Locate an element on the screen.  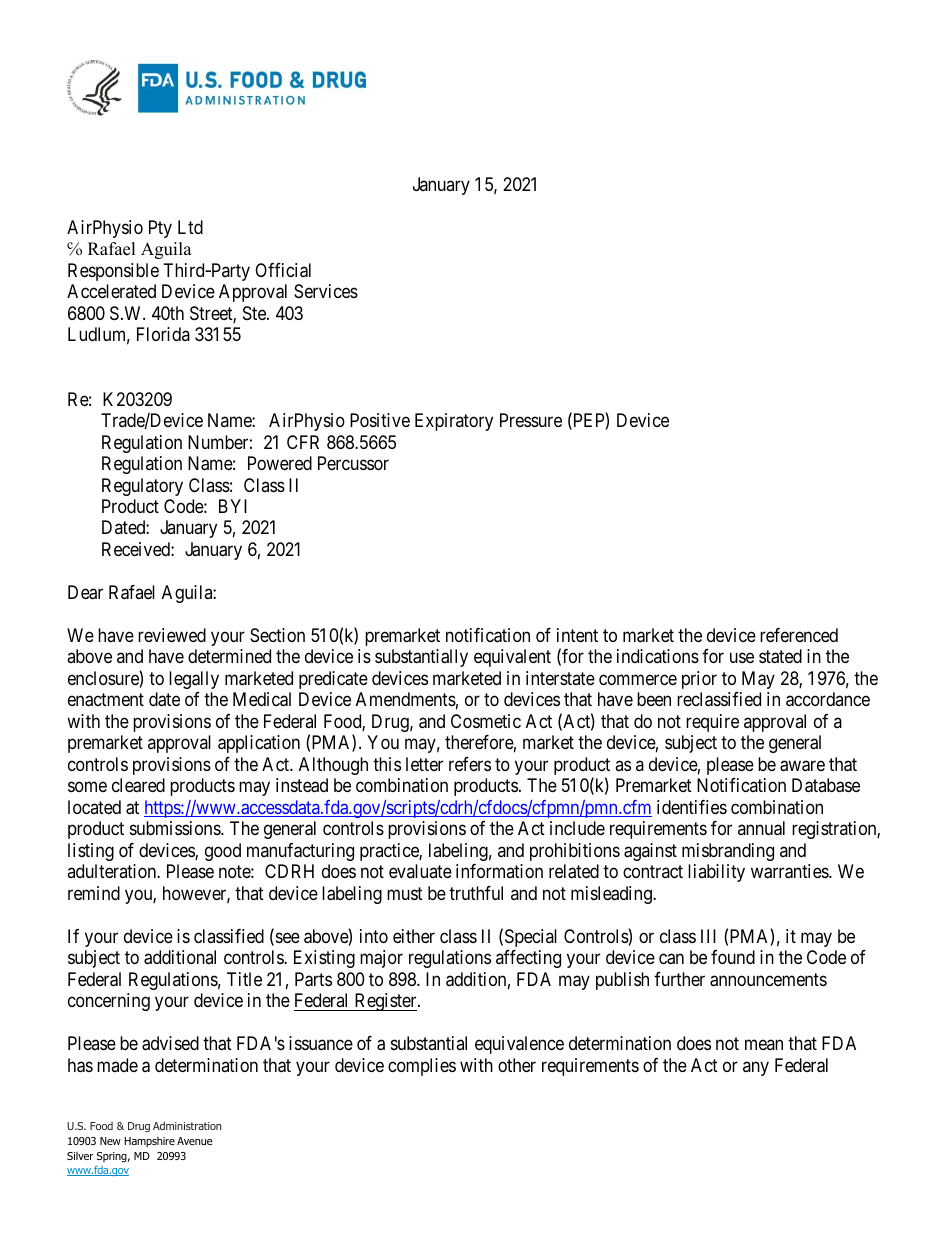
complies is located at coordinates (422, 1067).
